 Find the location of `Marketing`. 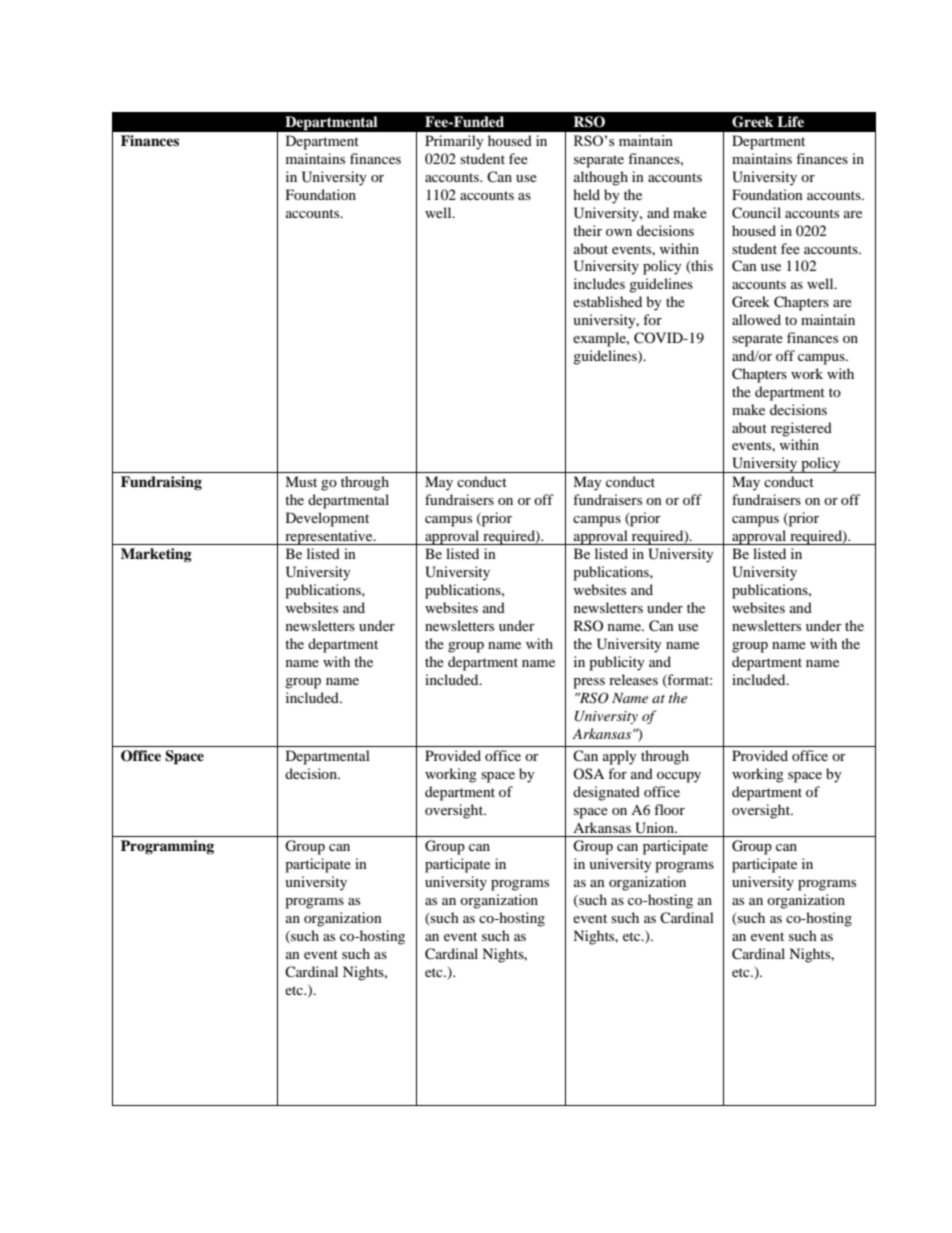

Marketing is located at coordinates (156, 555).
